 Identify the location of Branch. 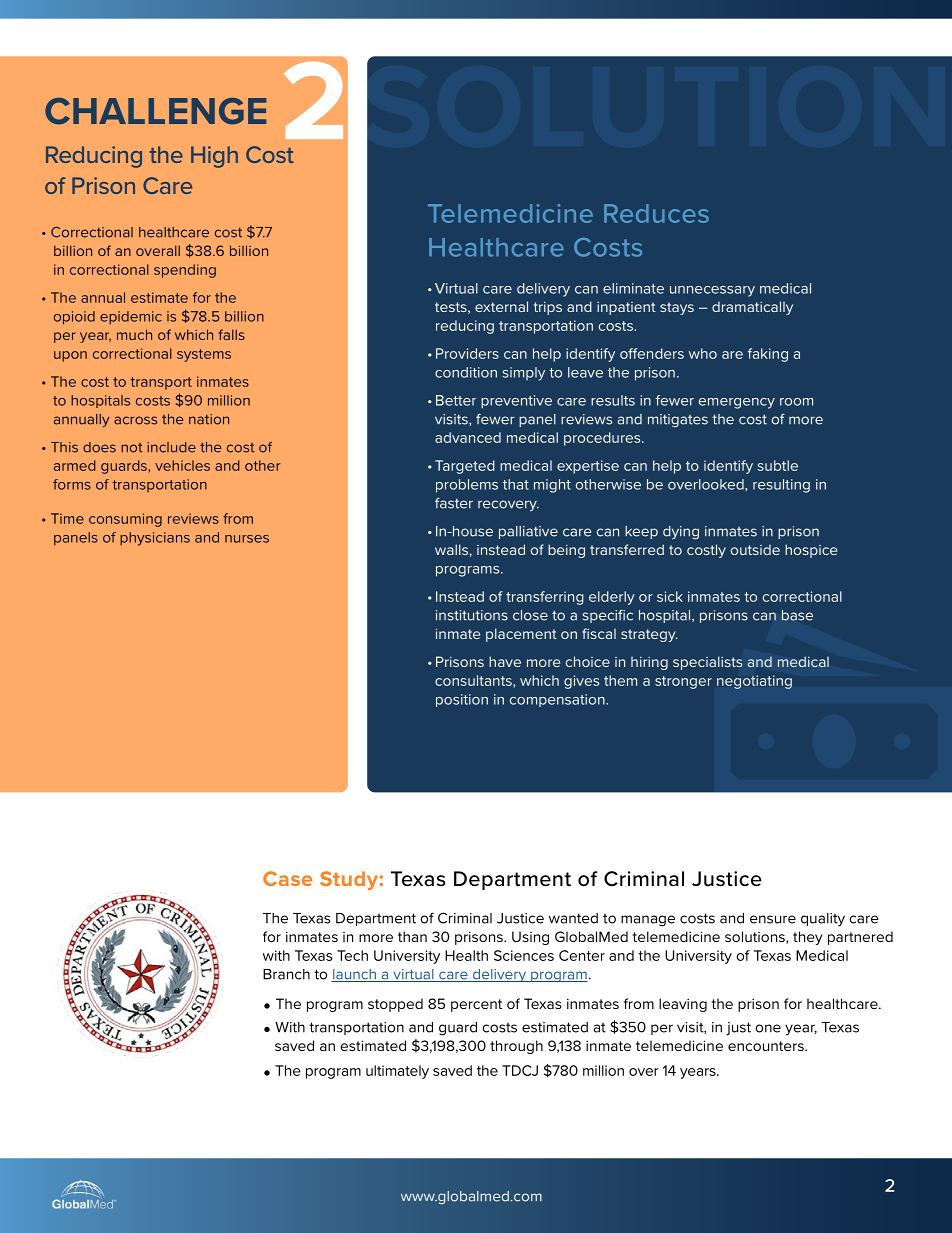
(286, 974).
